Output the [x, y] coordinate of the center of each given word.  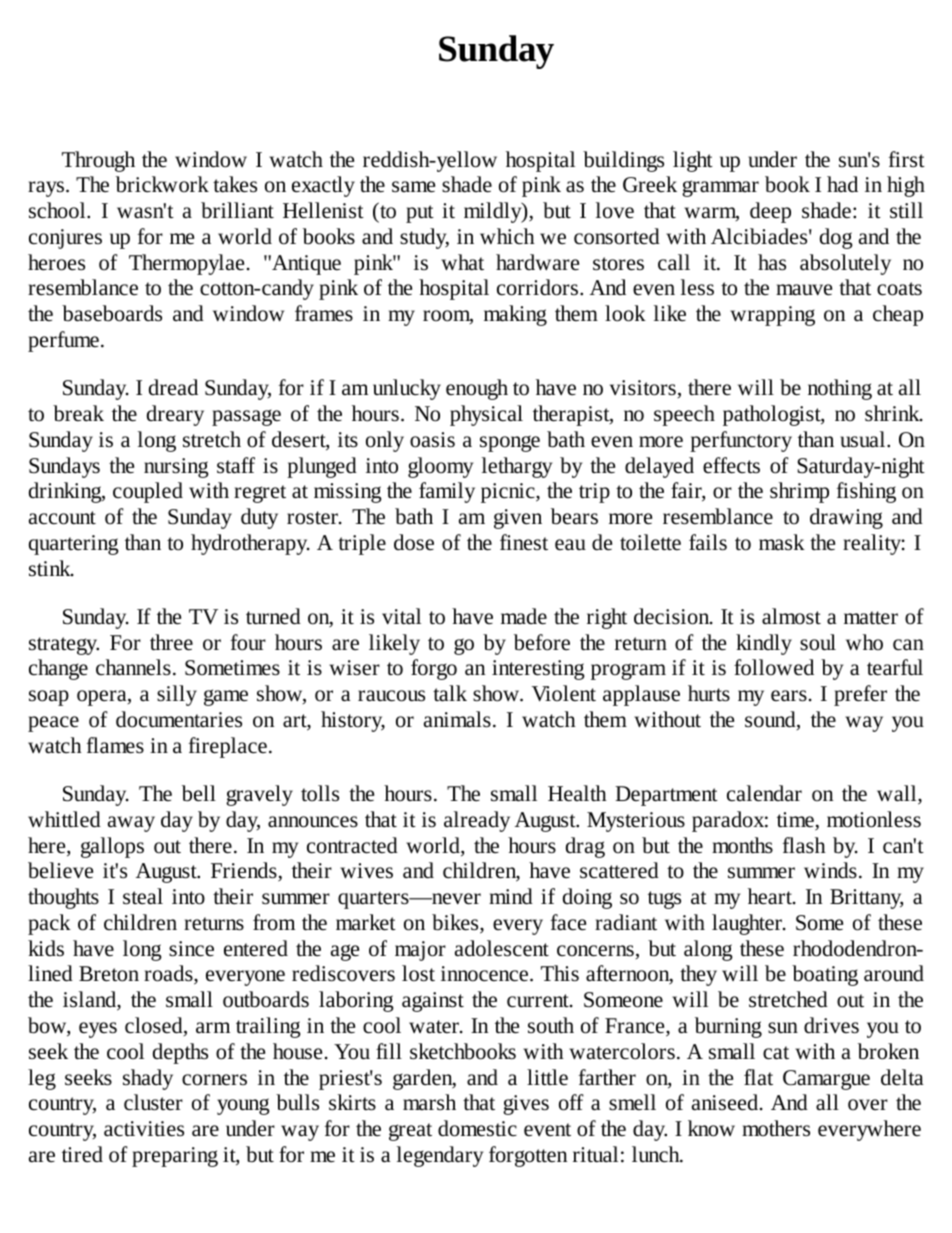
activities [144, 1129]
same [413, 187]
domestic [477, 1128]
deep [770, 212]
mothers [776, 1128]
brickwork [162, 184]
